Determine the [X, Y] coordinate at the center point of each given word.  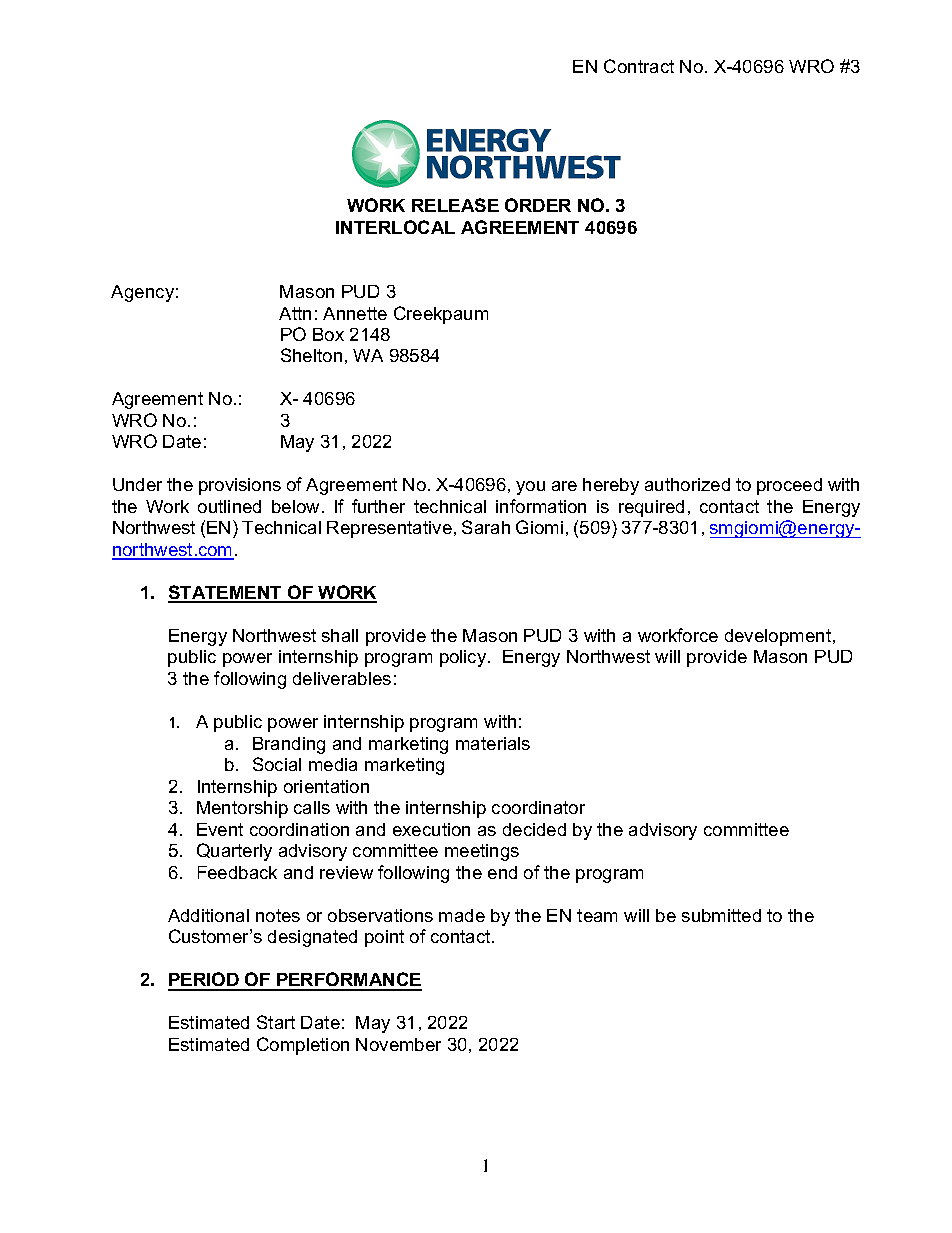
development [779, 637]
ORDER [538, 205]
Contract [639, 66]
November [398, 1044]
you [530, 488]
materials [493, 743]
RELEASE [455, 205]
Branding [289, 745]
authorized [687, 484]
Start [276, 1022]
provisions [240, 486]
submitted [721, 915]
